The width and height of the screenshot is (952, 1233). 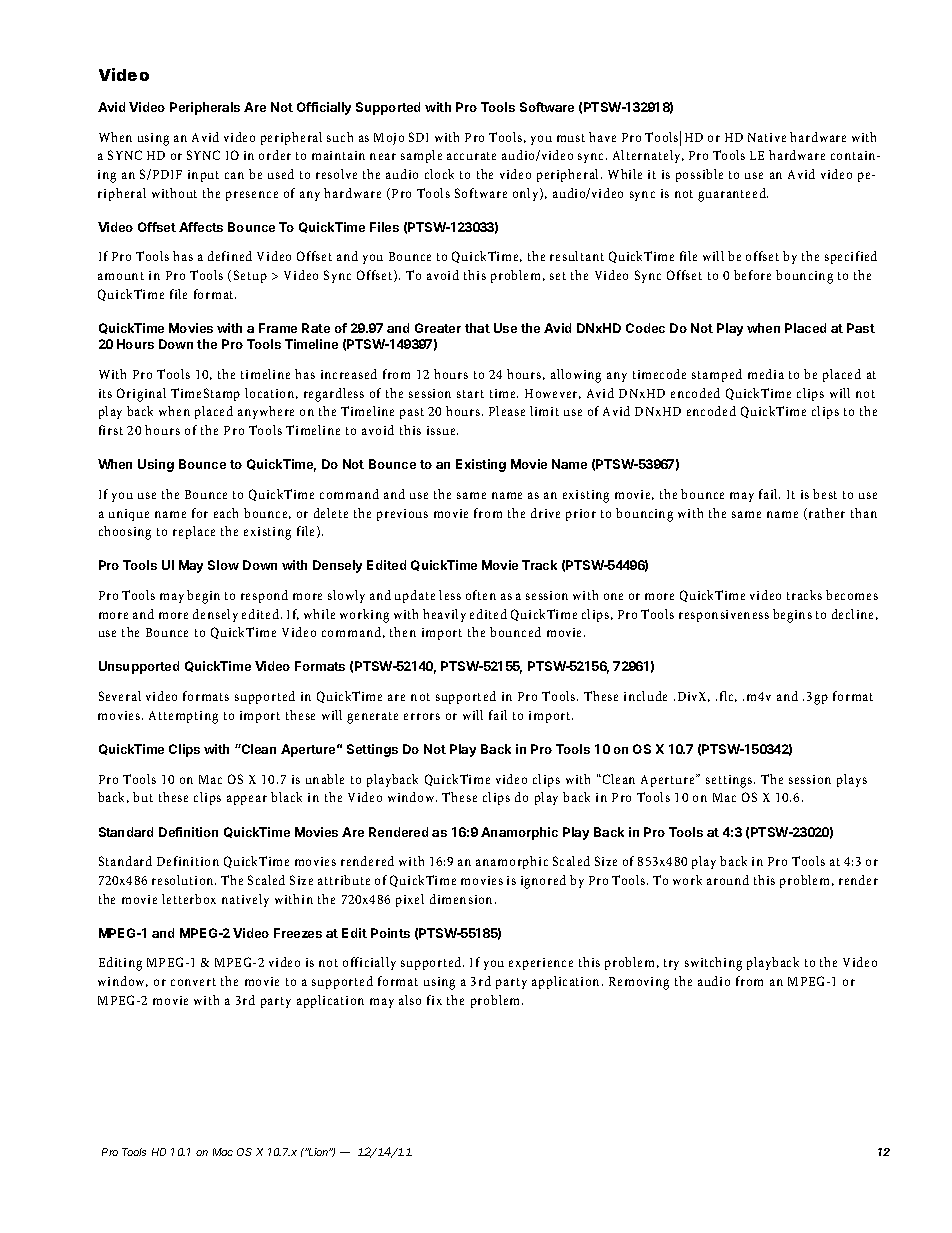 What do you see at coordinates (733, 195) in the screenshot?
I see `guaranteed` at bounding box center [733, 195].
